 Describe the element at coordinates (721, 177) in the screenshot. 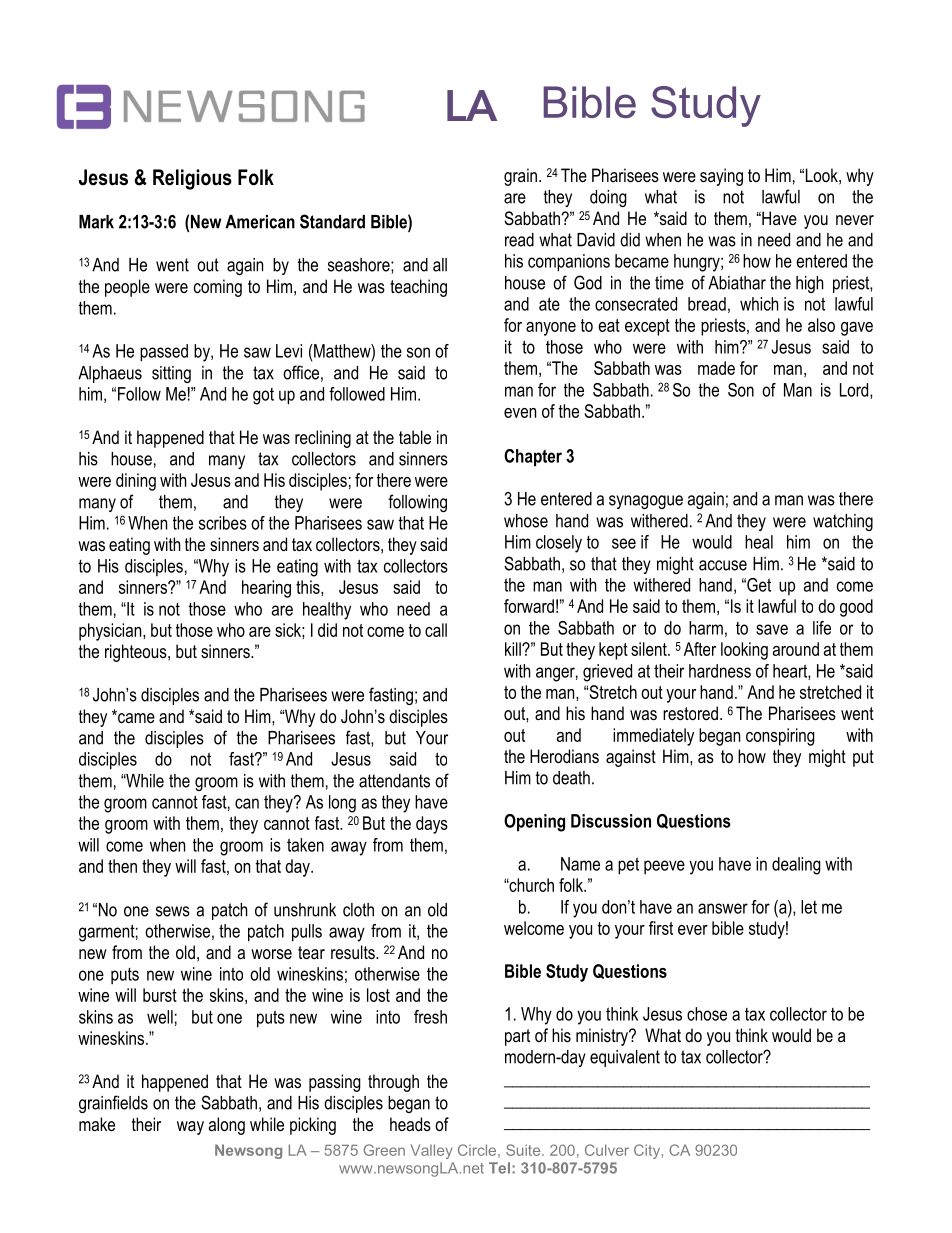

I see `saying` at that location.
